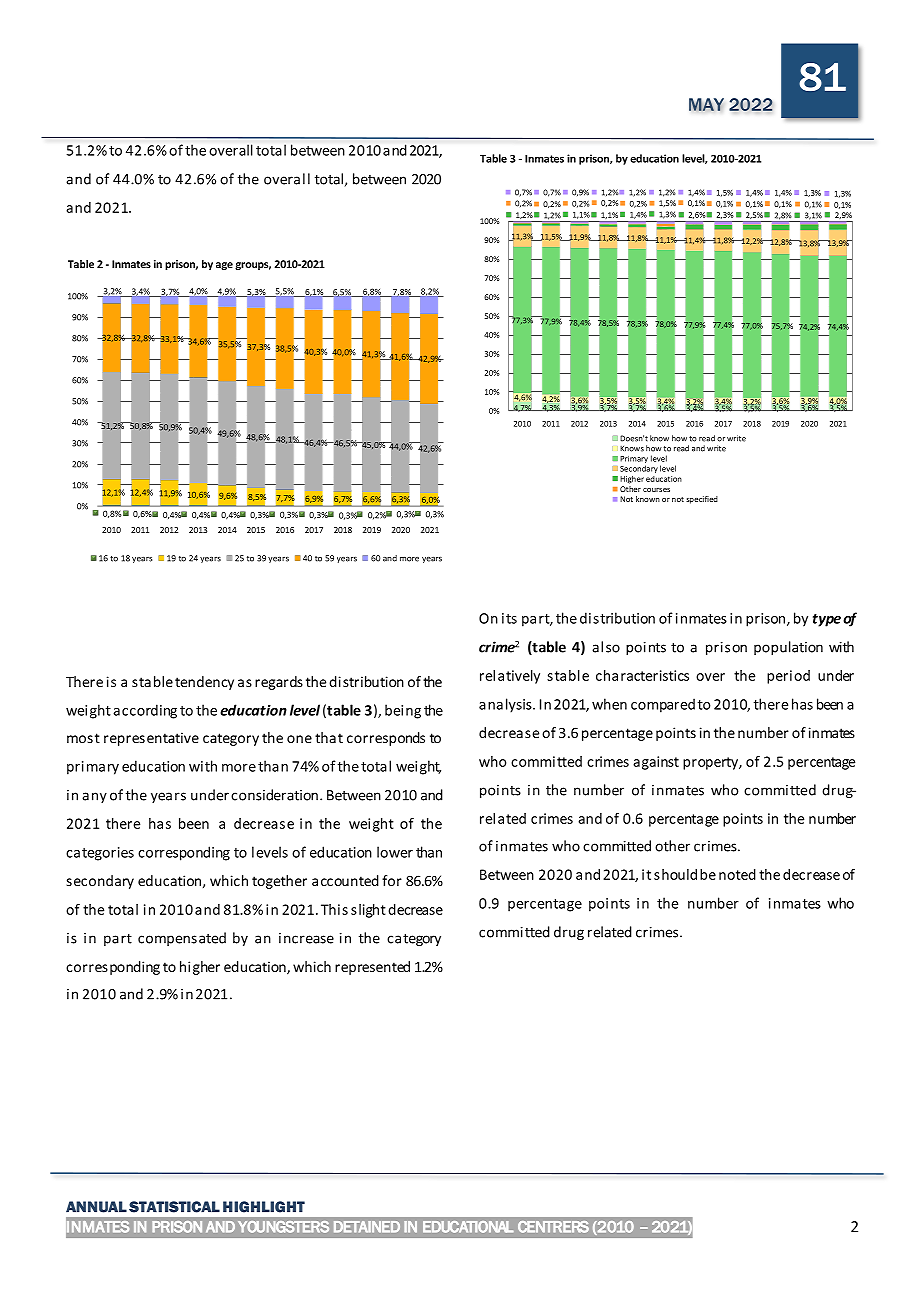 This screenshot has width=924, height=1308. Describe the element at coordinates (367, 1227) in the screenshot. I see `DETAINED` at that location.
